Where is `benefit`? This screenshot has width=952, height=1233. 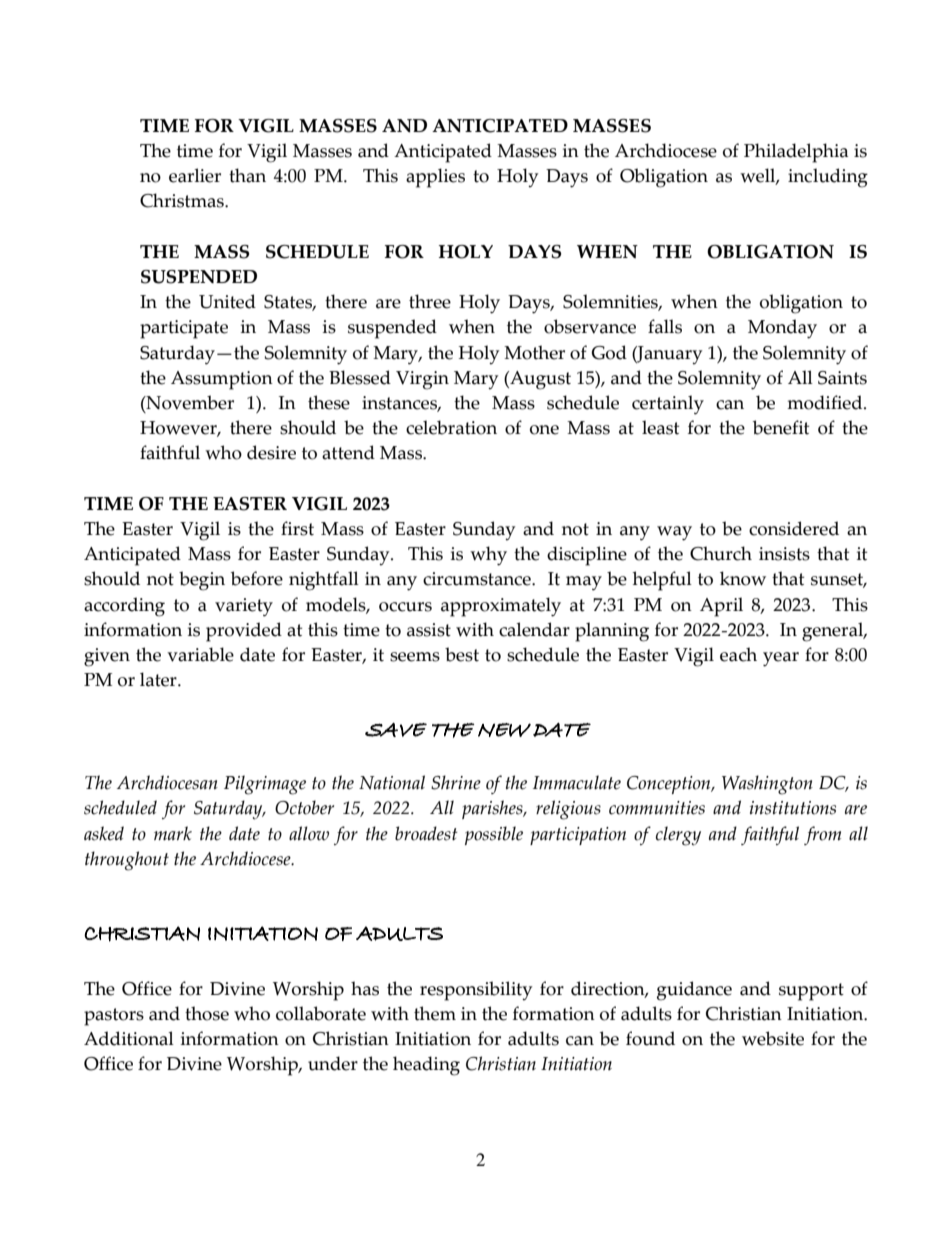 benefit is located at coordinates (781, 427).
